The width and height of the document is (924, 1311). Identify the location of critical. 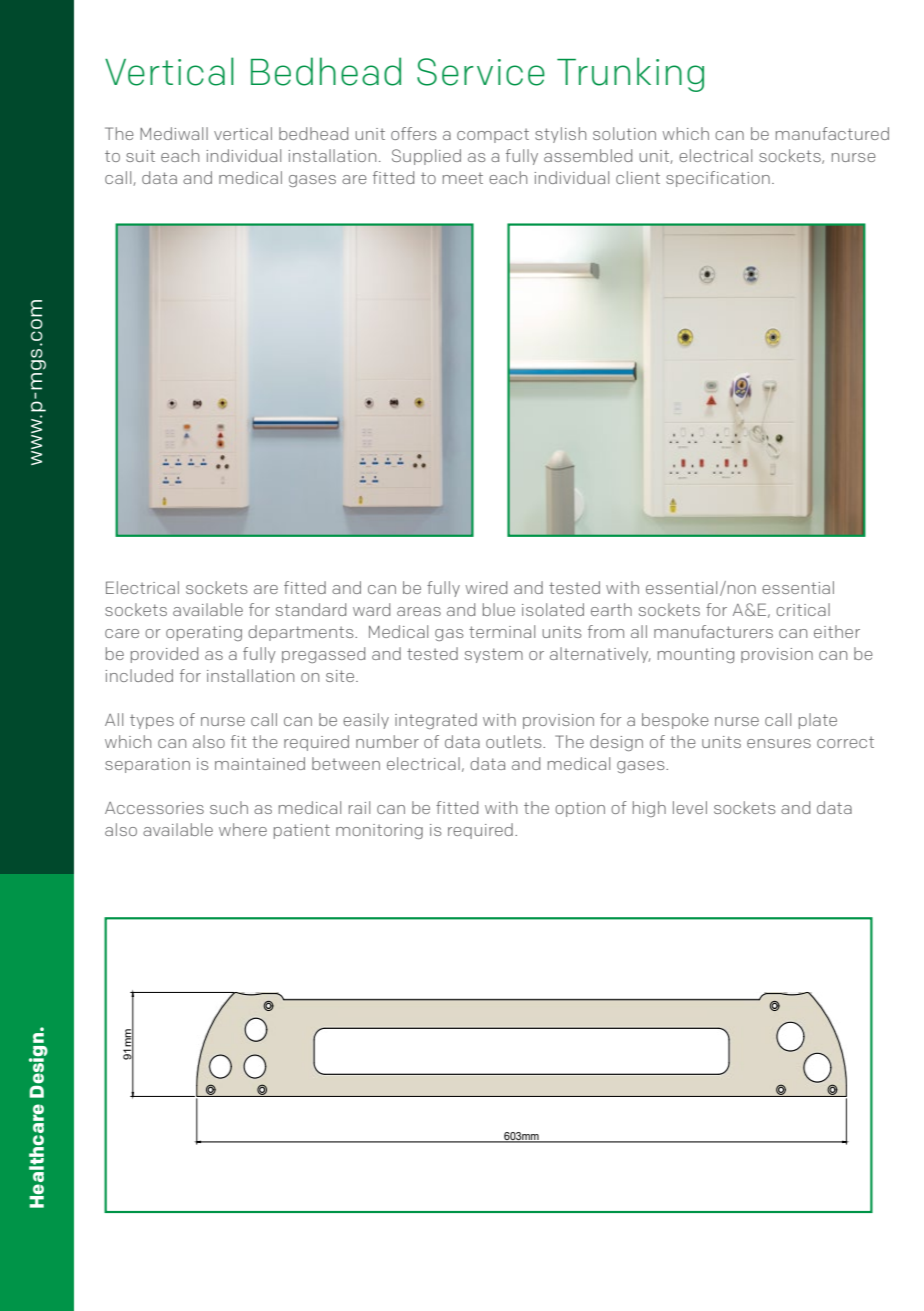
(803, 609).
